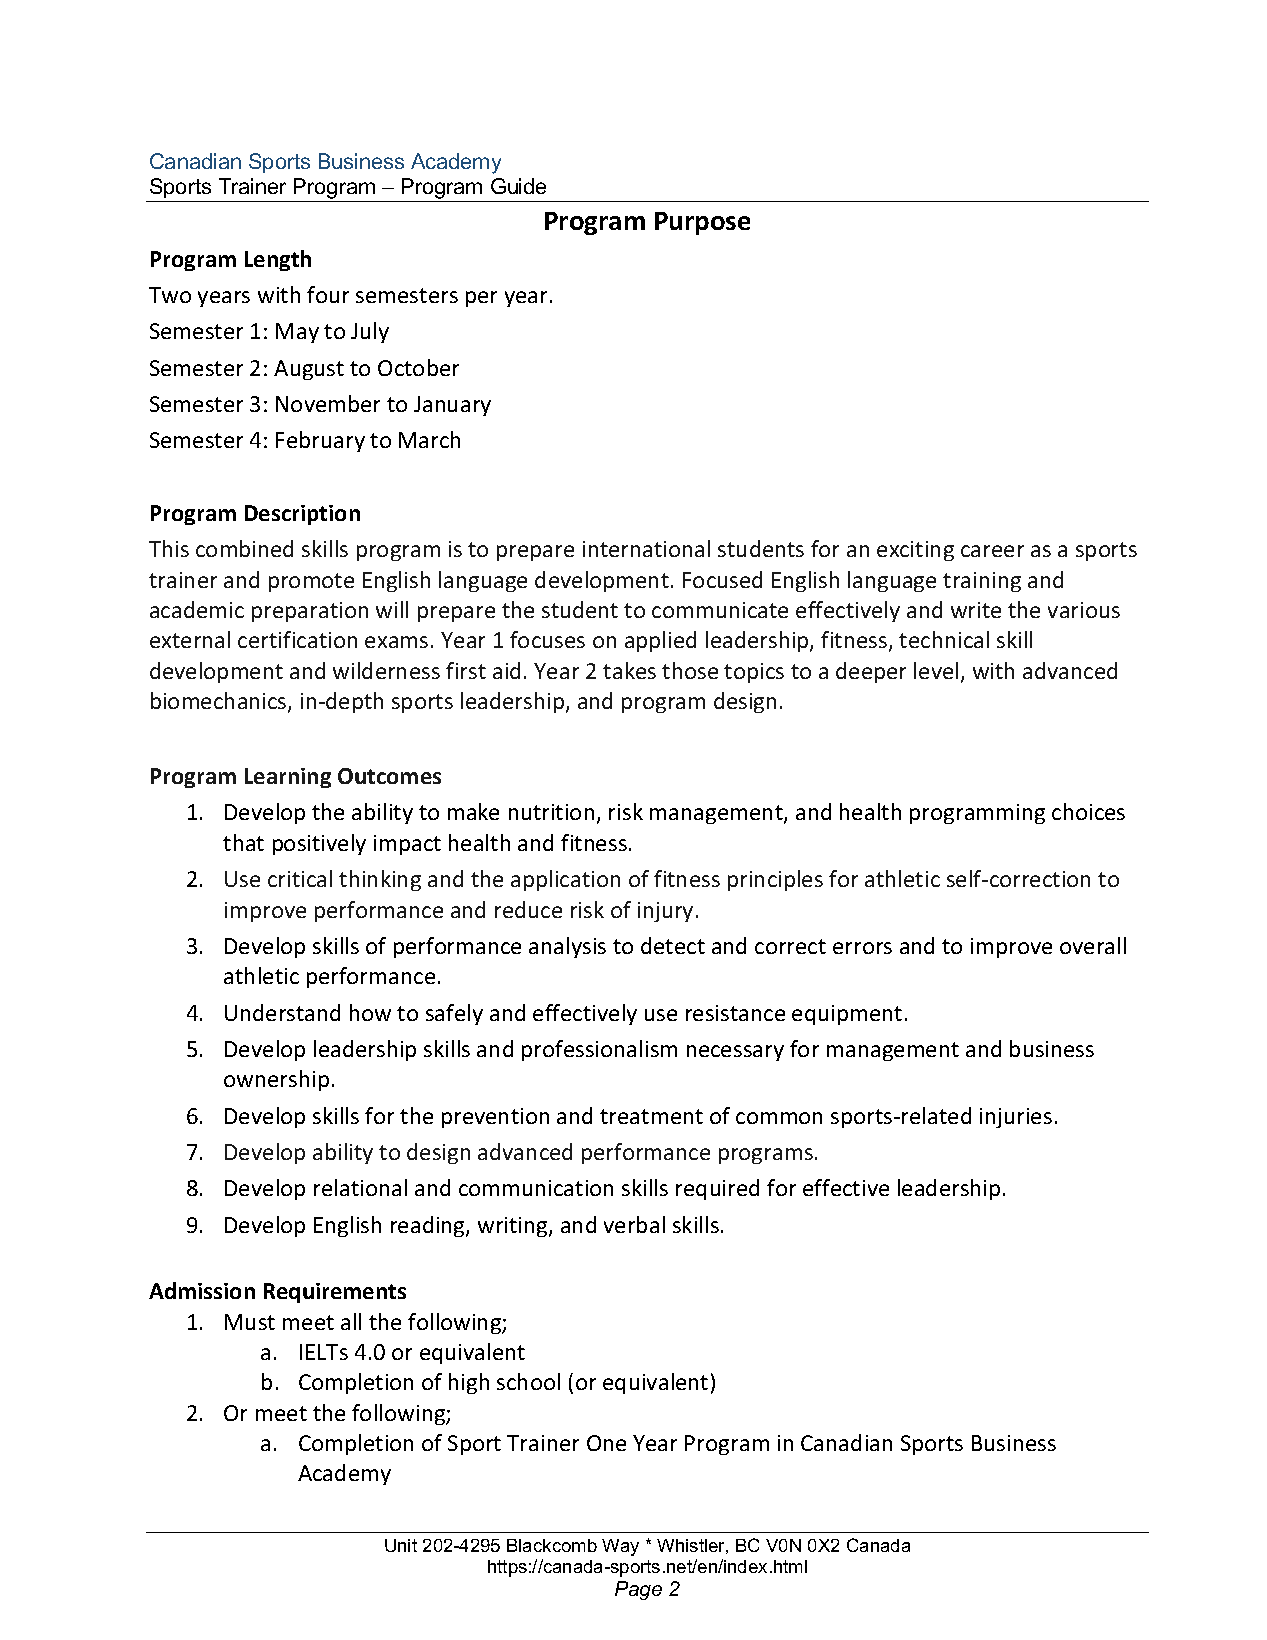 Image resolution: width=1267 pixels, height=1640 pixels. Describe the element at coordinates (651, 1116) in the screenshot. I see `treatment` at that location.
